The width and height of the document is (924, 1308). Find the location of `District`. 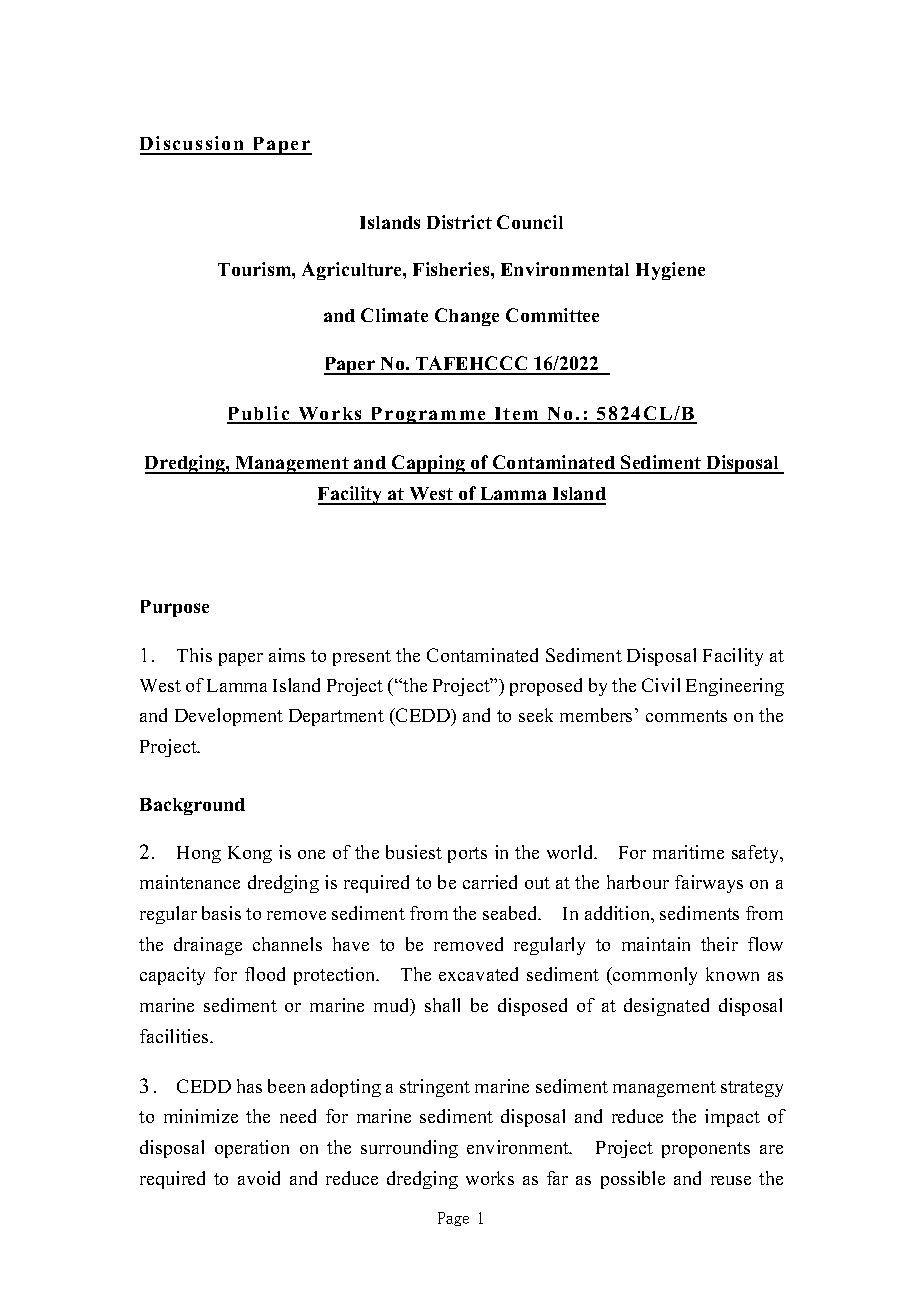

District is located at coordinates (459, 222).
